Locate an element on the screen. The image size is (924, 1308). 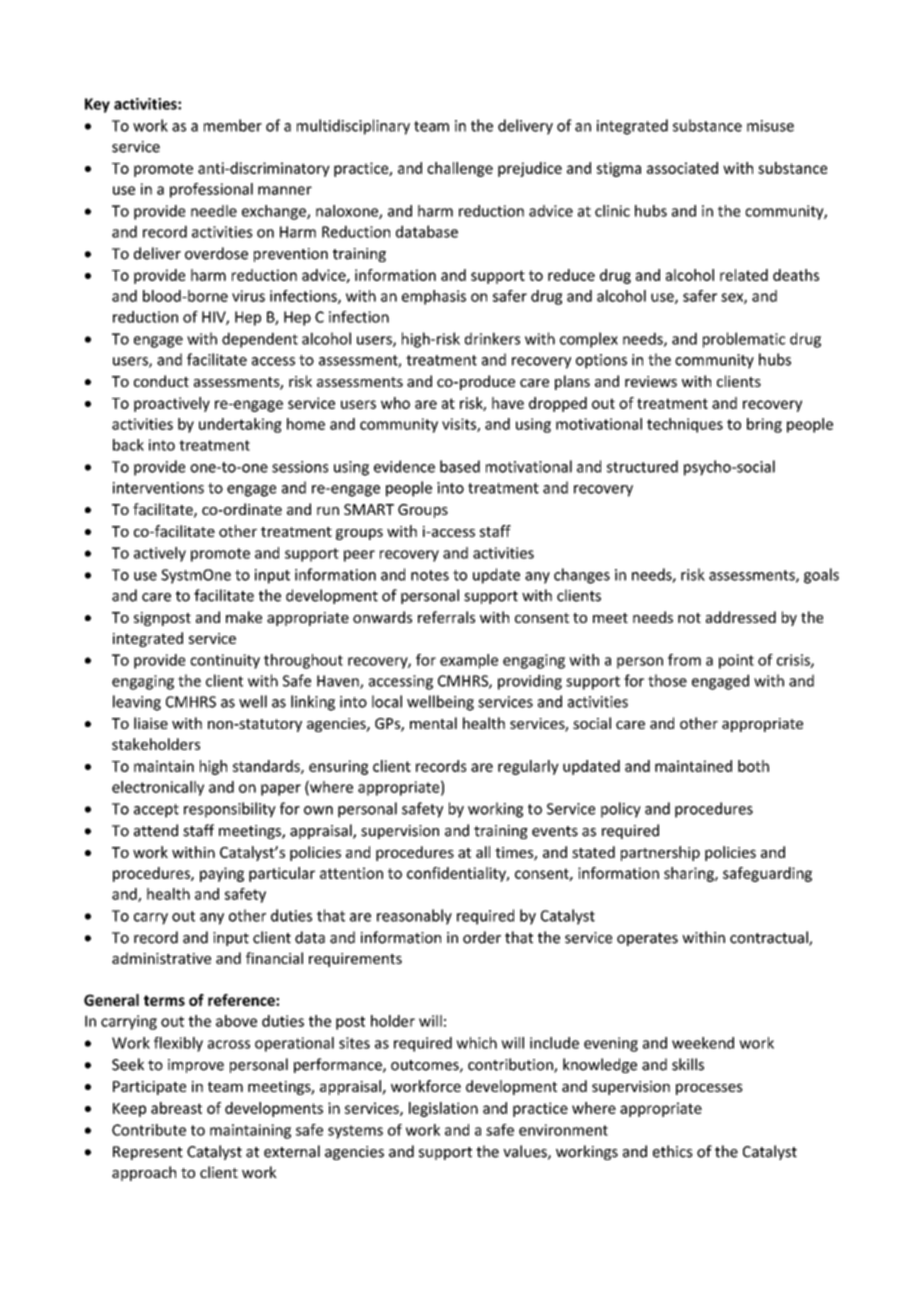
point is located at coordinates (736, 661).
